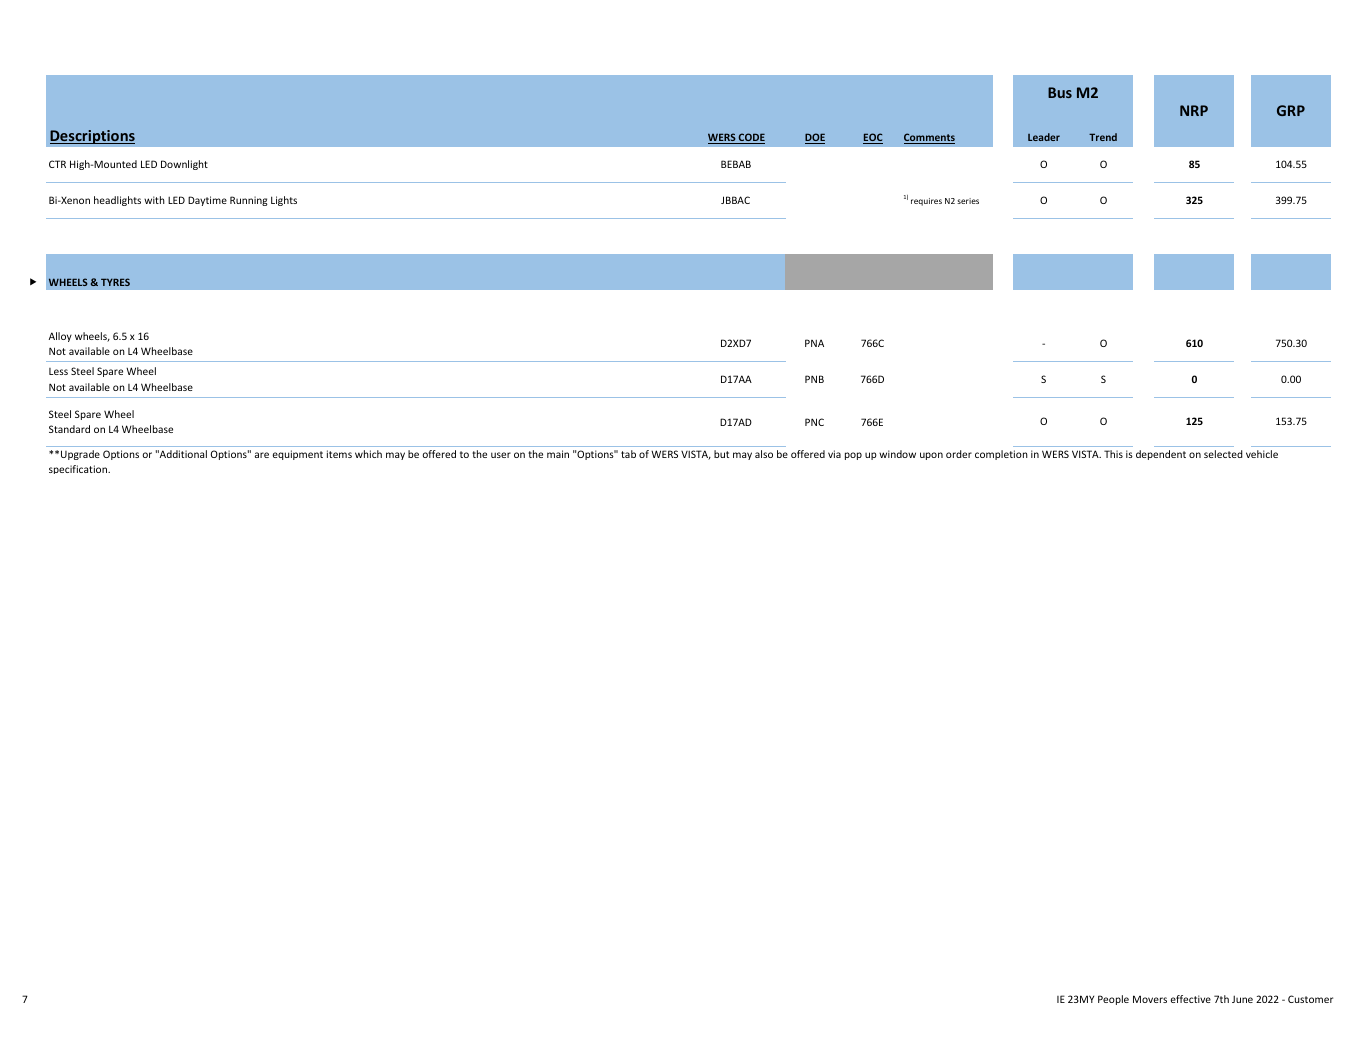  I want to click on Movers, so click(1150, 999).
